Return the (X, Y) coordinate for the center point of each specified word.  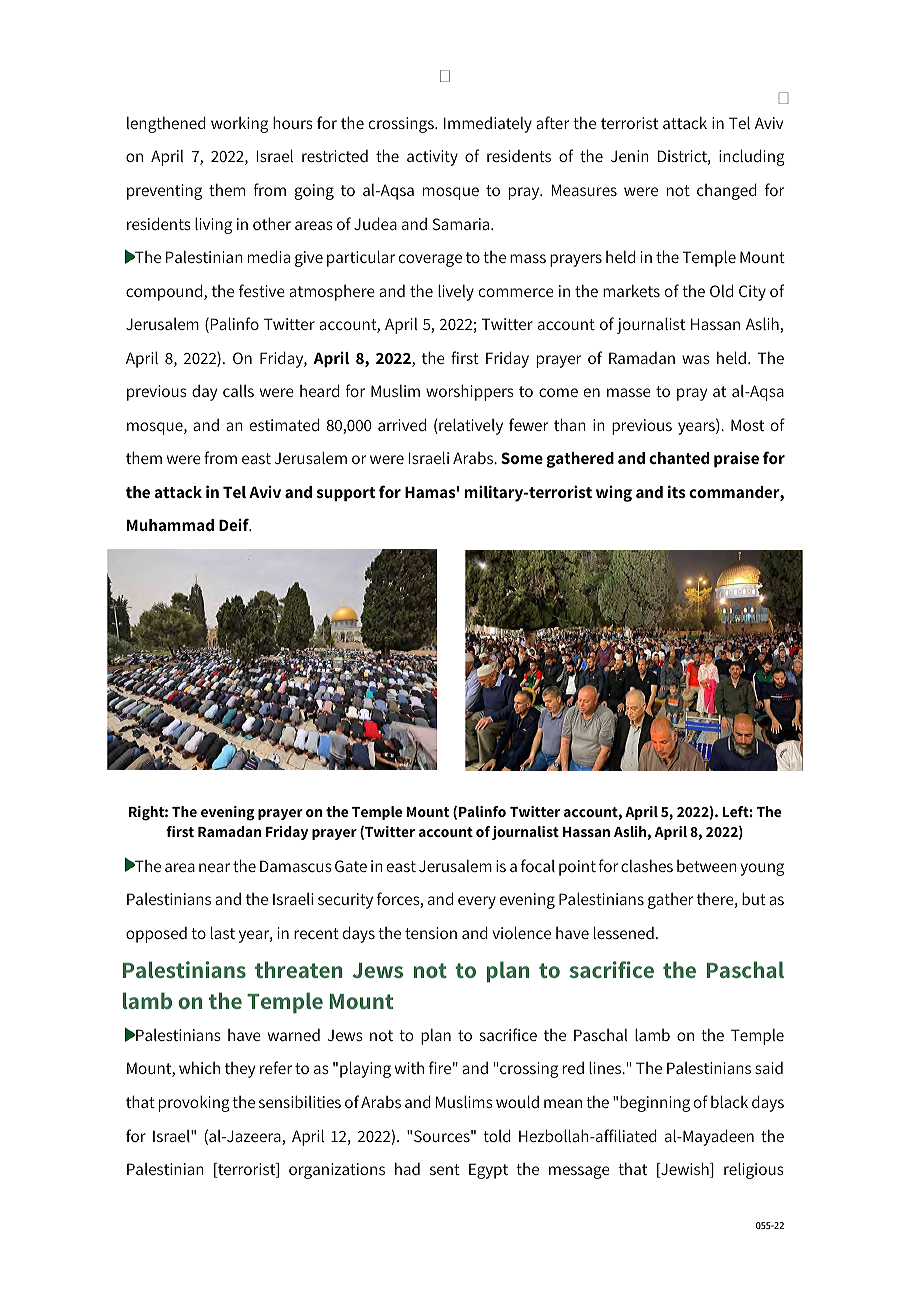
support (346, 494)
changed (727, 191)
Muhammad (170, 525)
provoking (194, 1103)
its (677, 491)
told (497, 1135)
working (239, 125)
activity (432, 158)
